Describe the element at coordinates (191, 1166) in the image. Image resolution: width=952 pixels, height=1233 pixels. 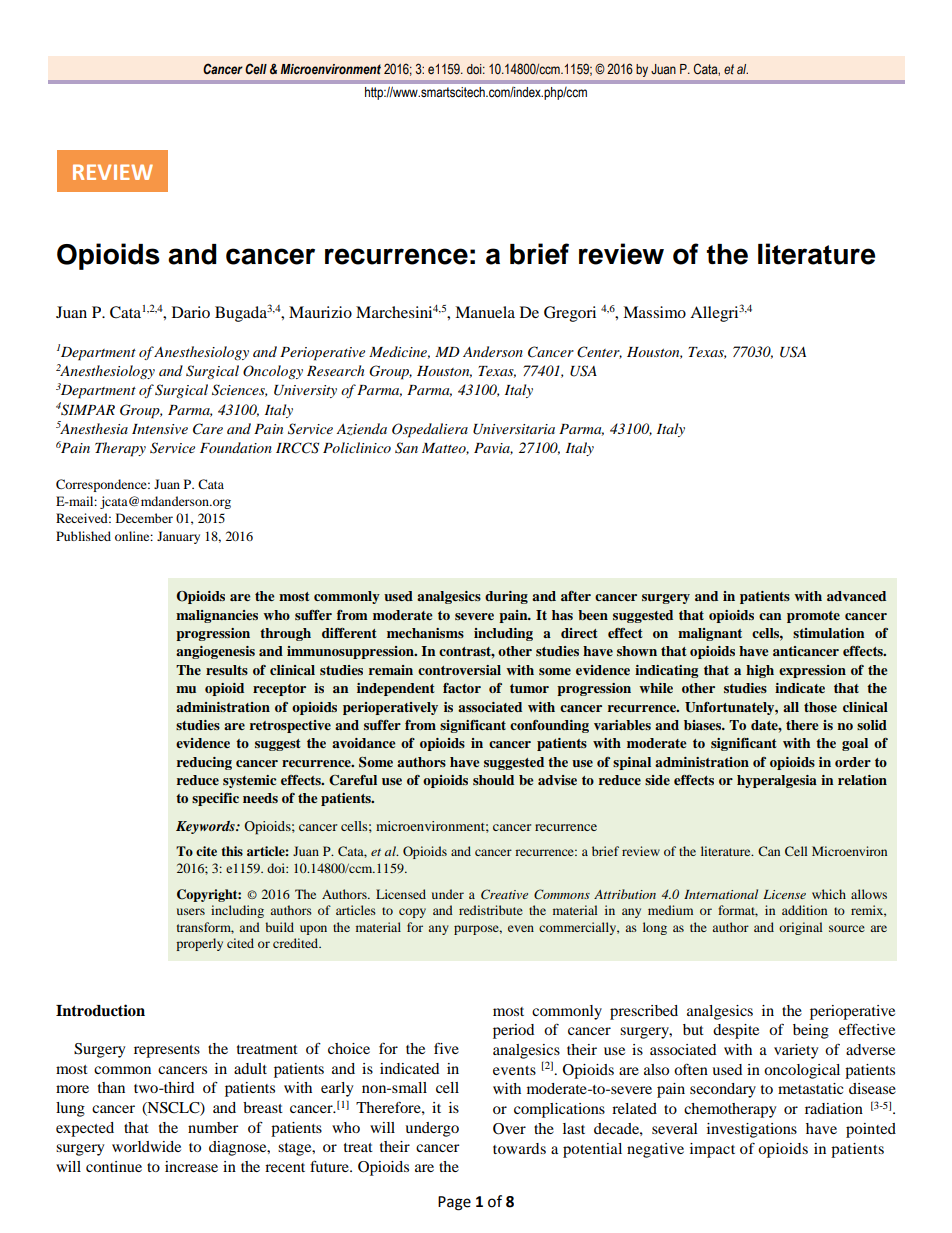
I see `increase` at that location.
